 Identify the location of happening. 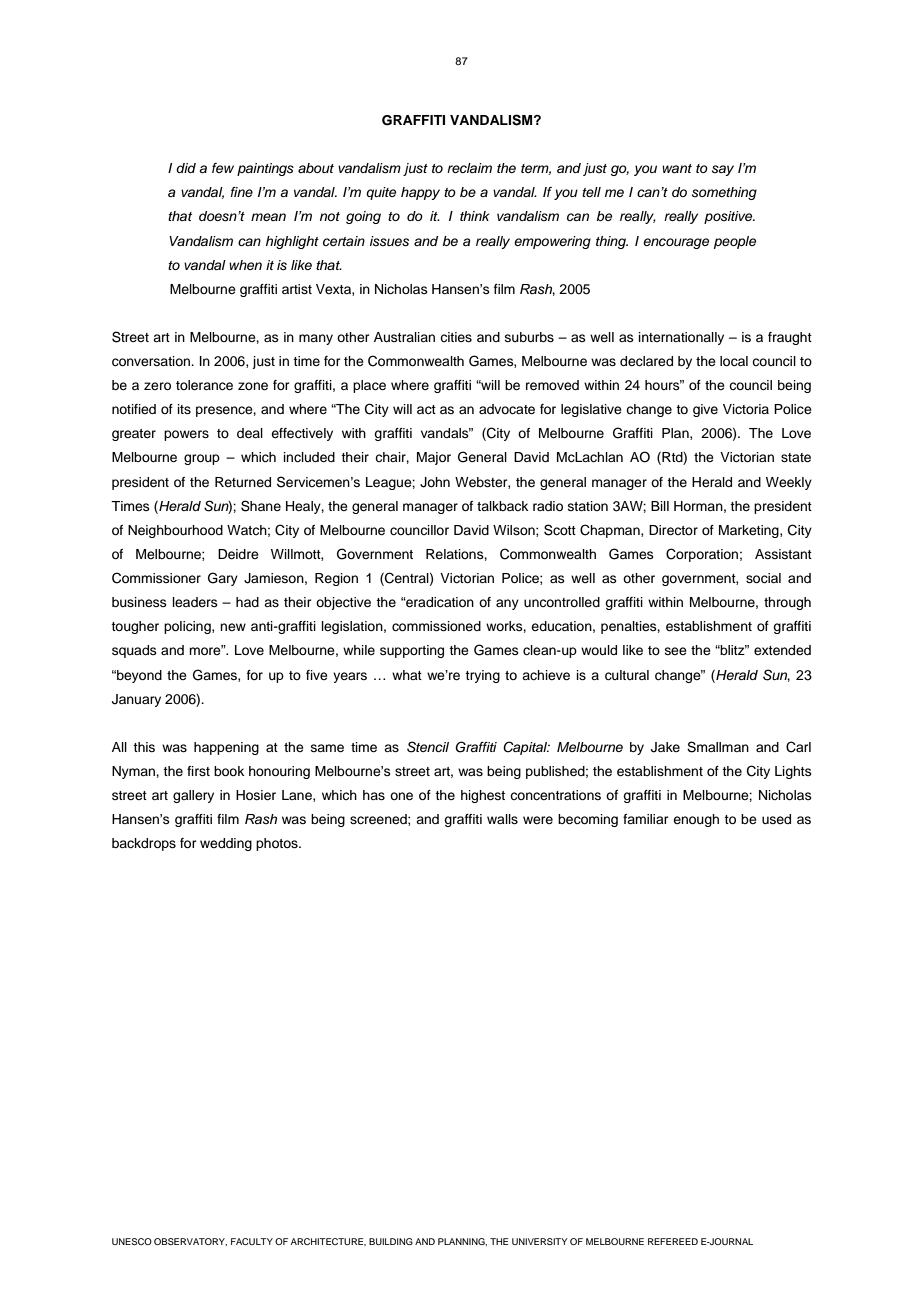
(226, 748).
